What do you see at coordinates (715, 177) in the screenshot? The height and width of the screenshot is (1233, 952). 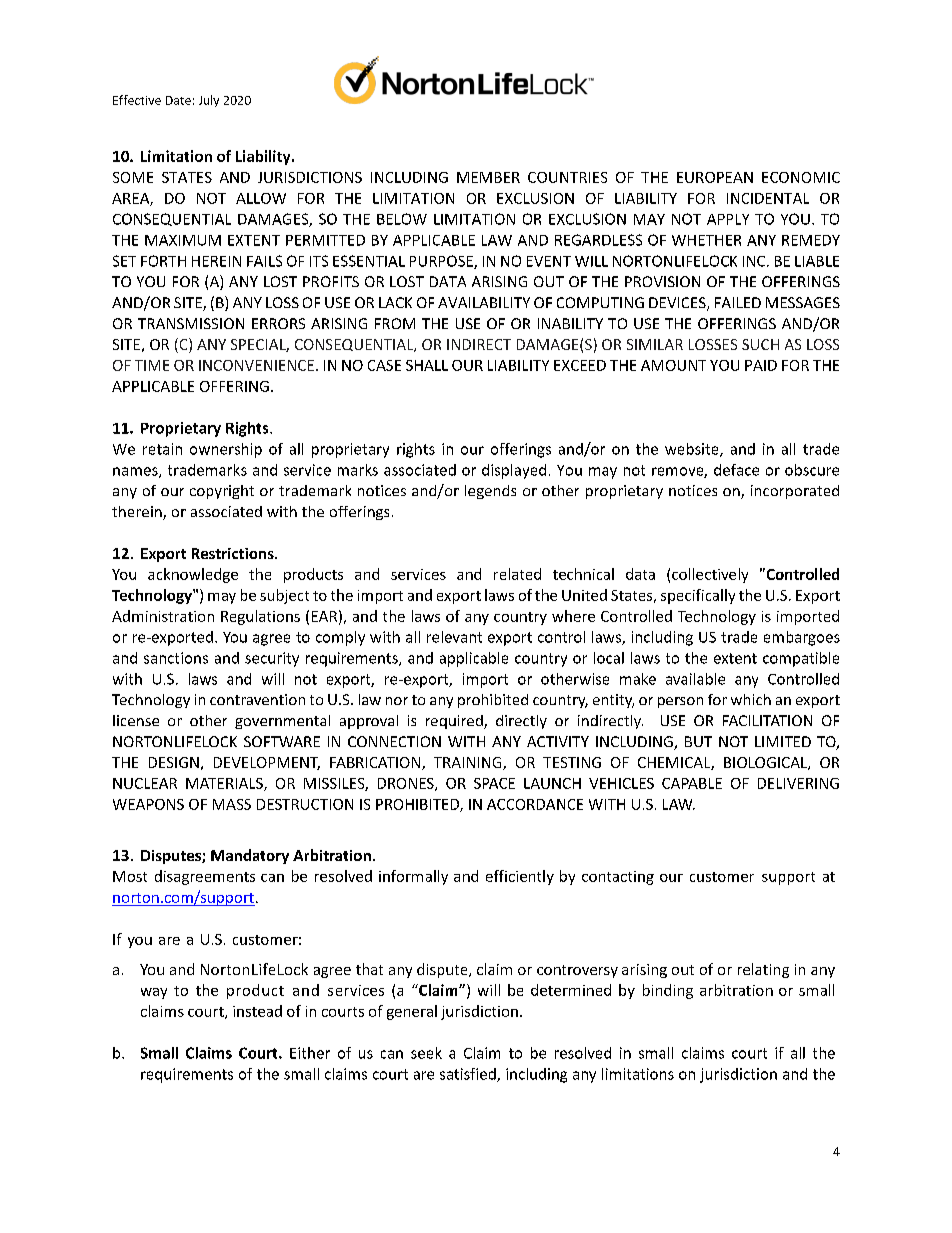 I see `EUROPEAN` at bounding box center [715, 177].
